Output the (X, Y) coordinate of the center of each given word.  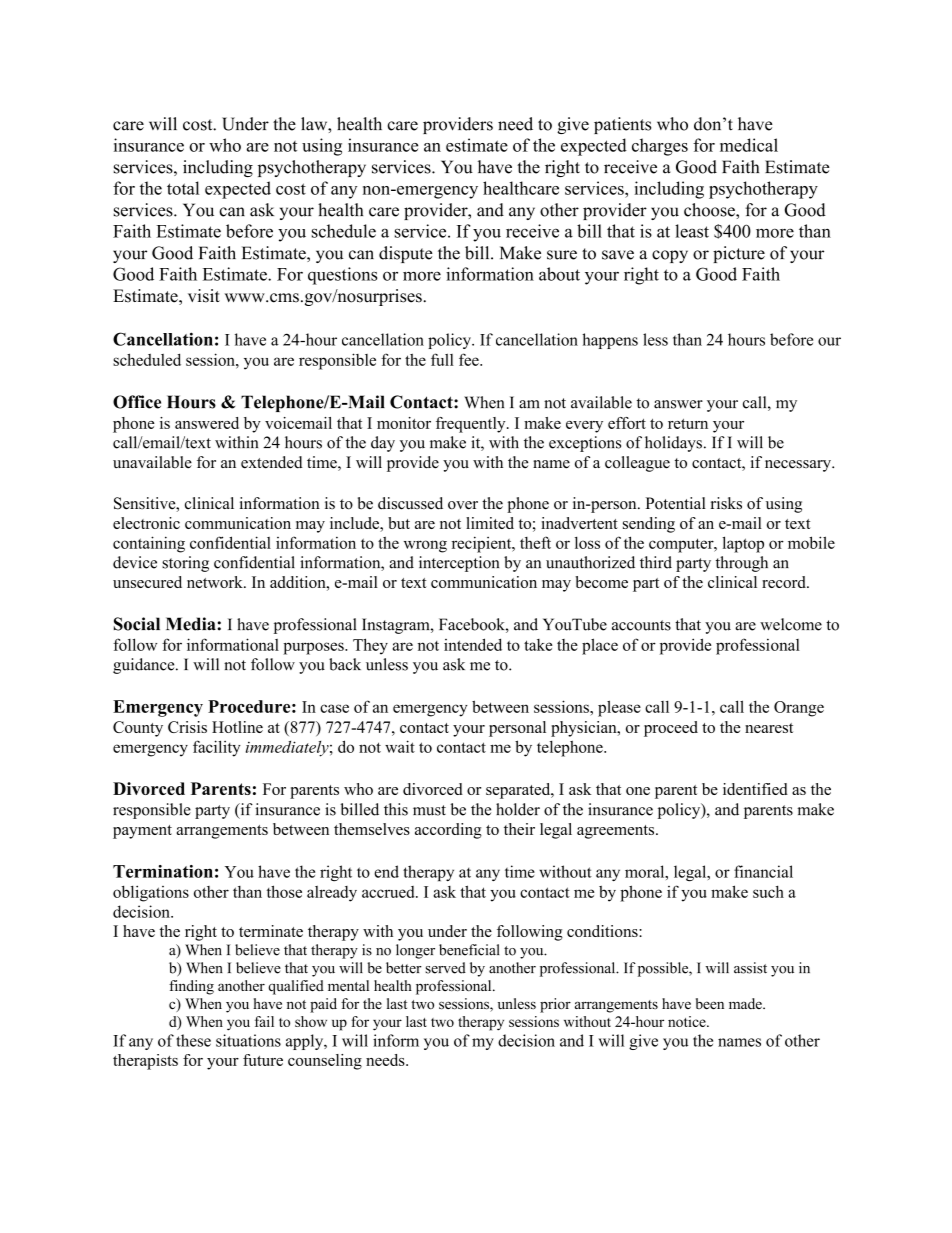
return (688, 424)
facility (217, 748)
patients (622, 125)
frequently (472, 425)
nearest (769, 728)
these (193, 1040)
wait (400, 746)
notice (688, 1021)
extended (272, 462)
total (183, 188)
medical (749, 145)
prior (555, 1005)
